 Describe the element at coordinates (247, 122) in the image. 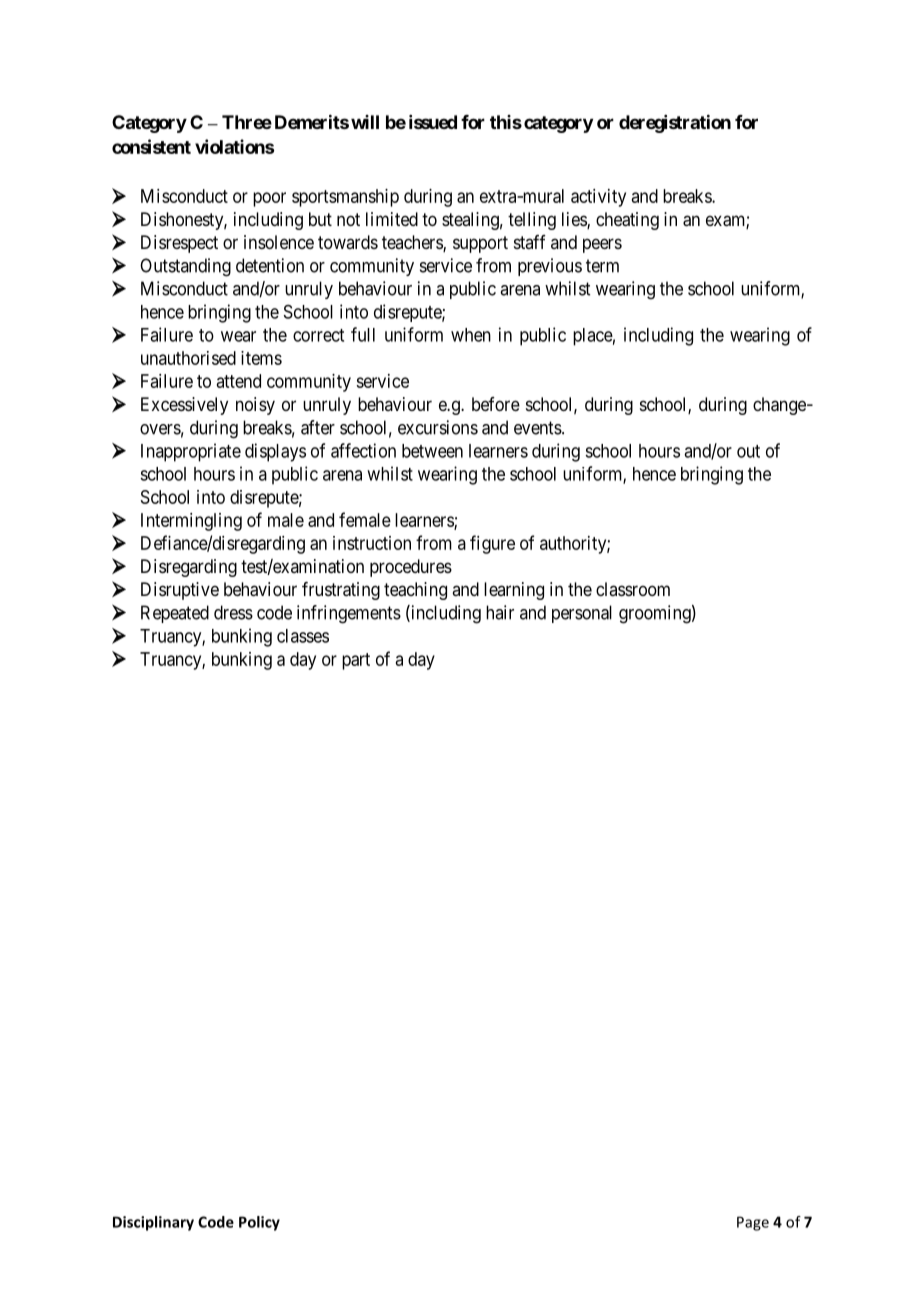

I see `Three` at that location.
